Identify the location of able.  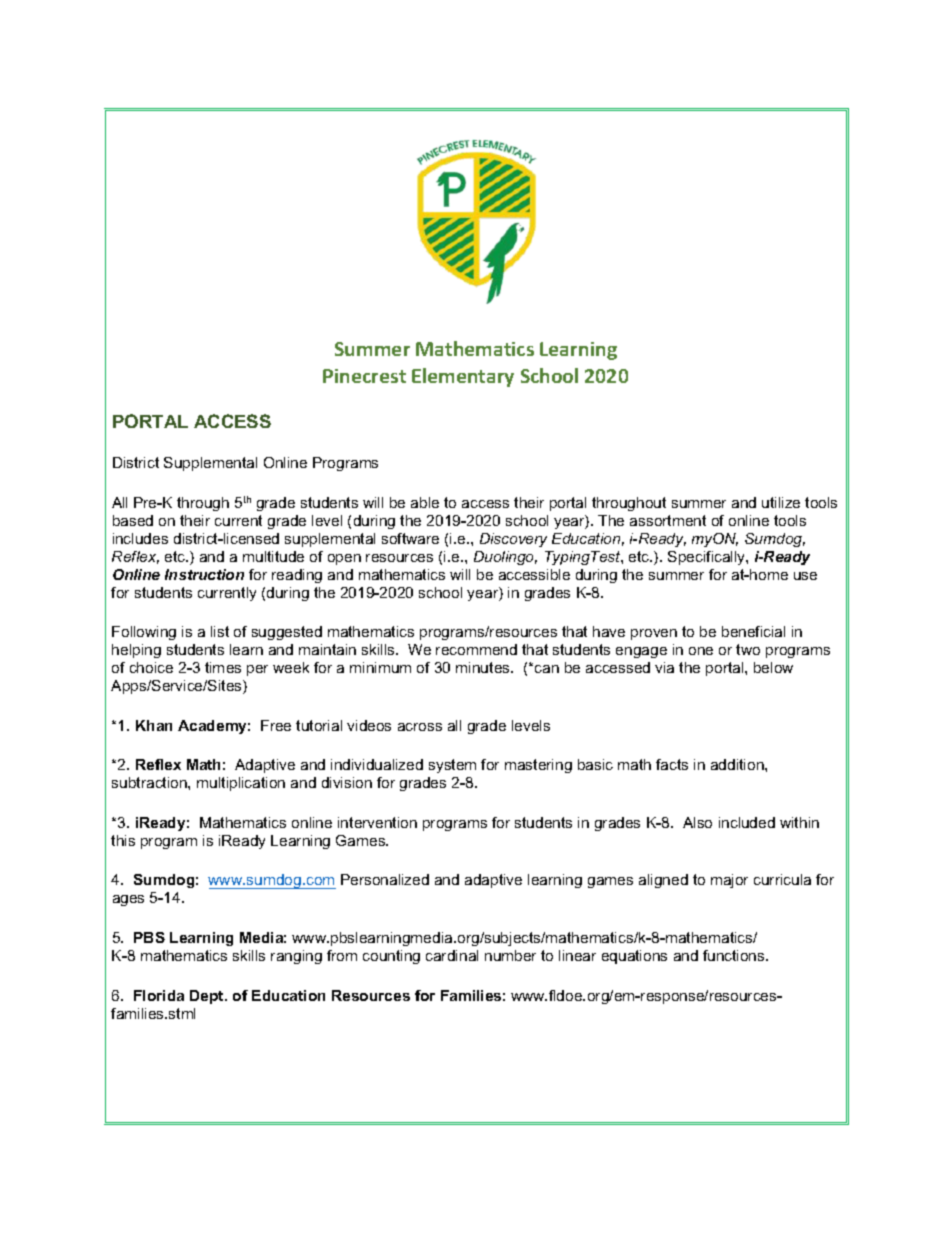
(425, 502).
